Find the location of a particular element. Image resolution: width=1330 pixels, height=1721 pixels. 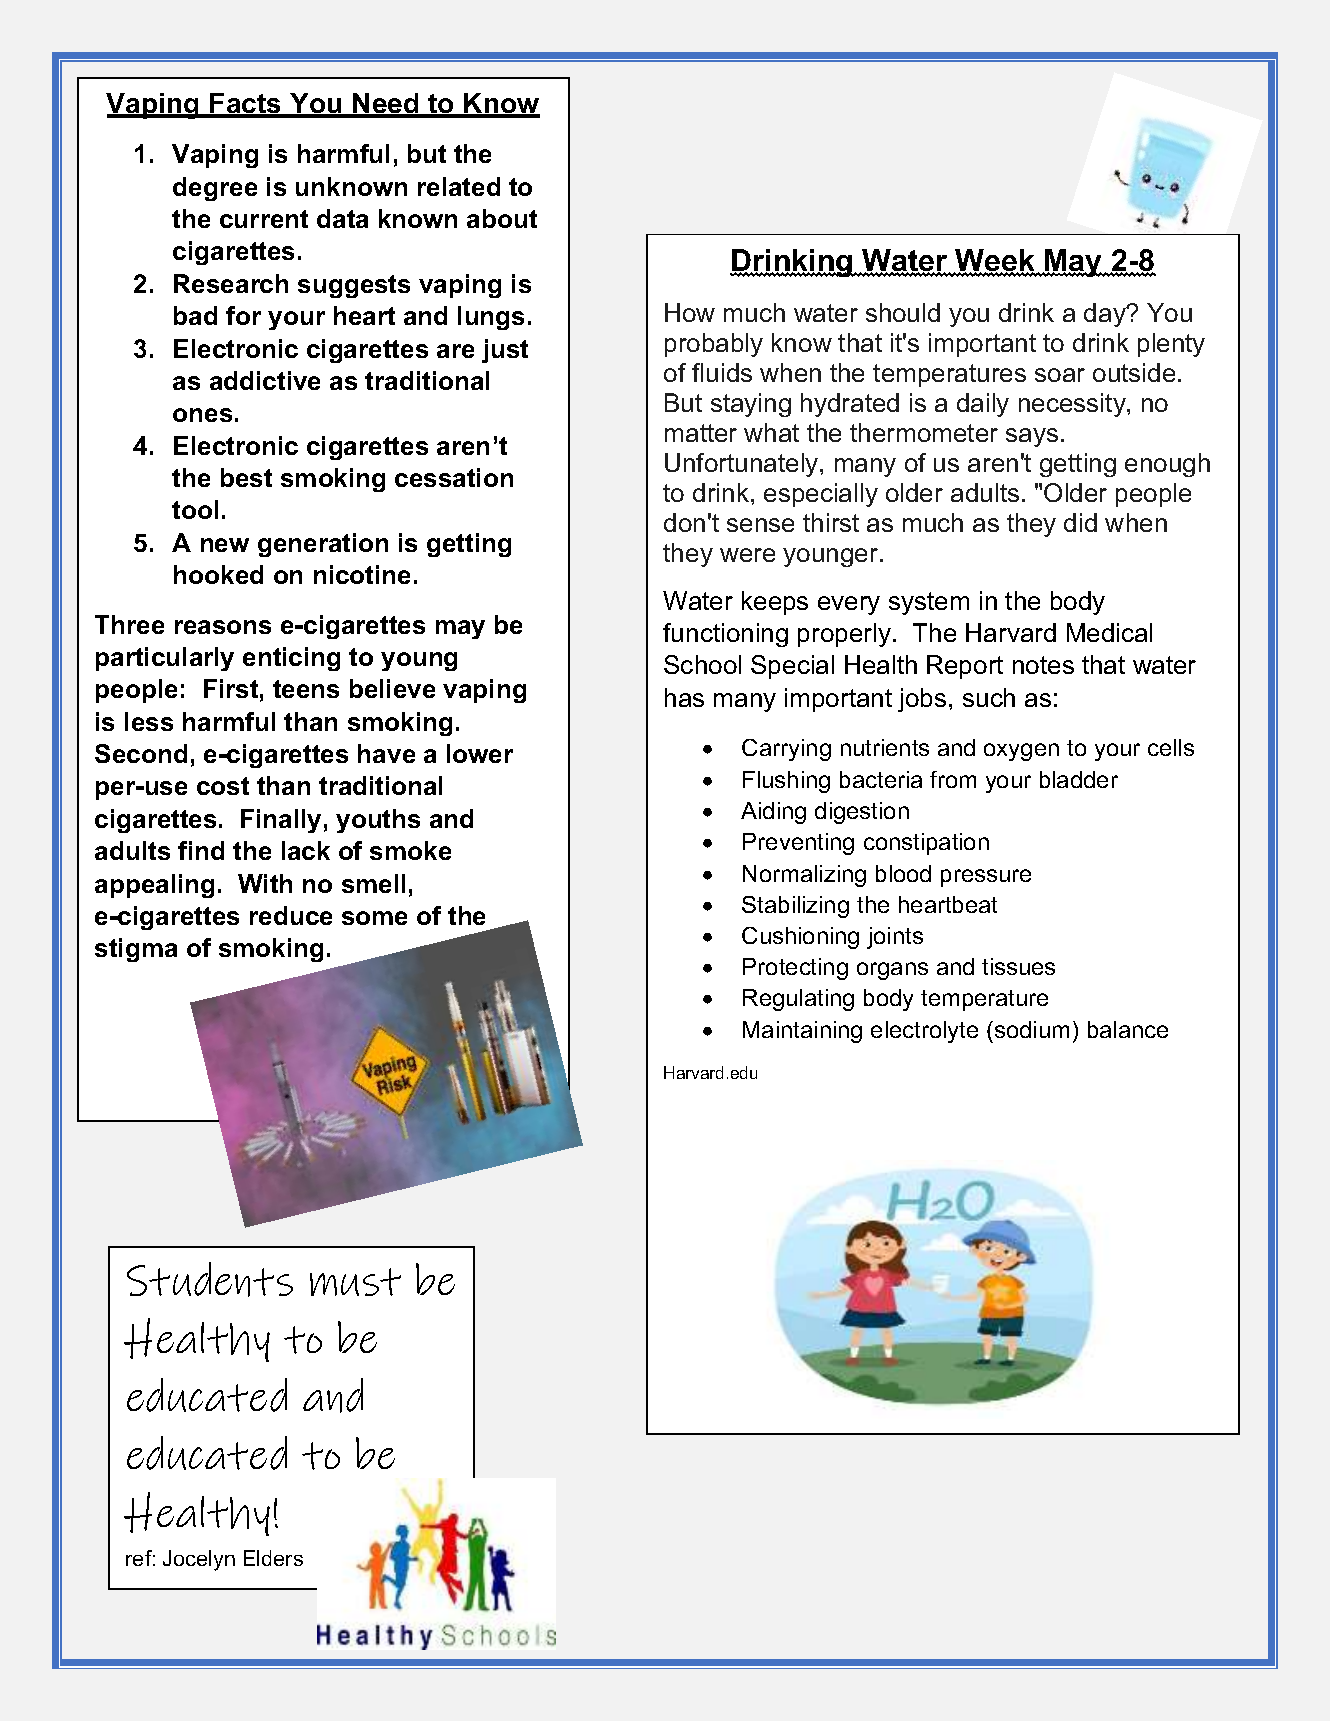

Maintaining is located at coordinates (802, 1032).
